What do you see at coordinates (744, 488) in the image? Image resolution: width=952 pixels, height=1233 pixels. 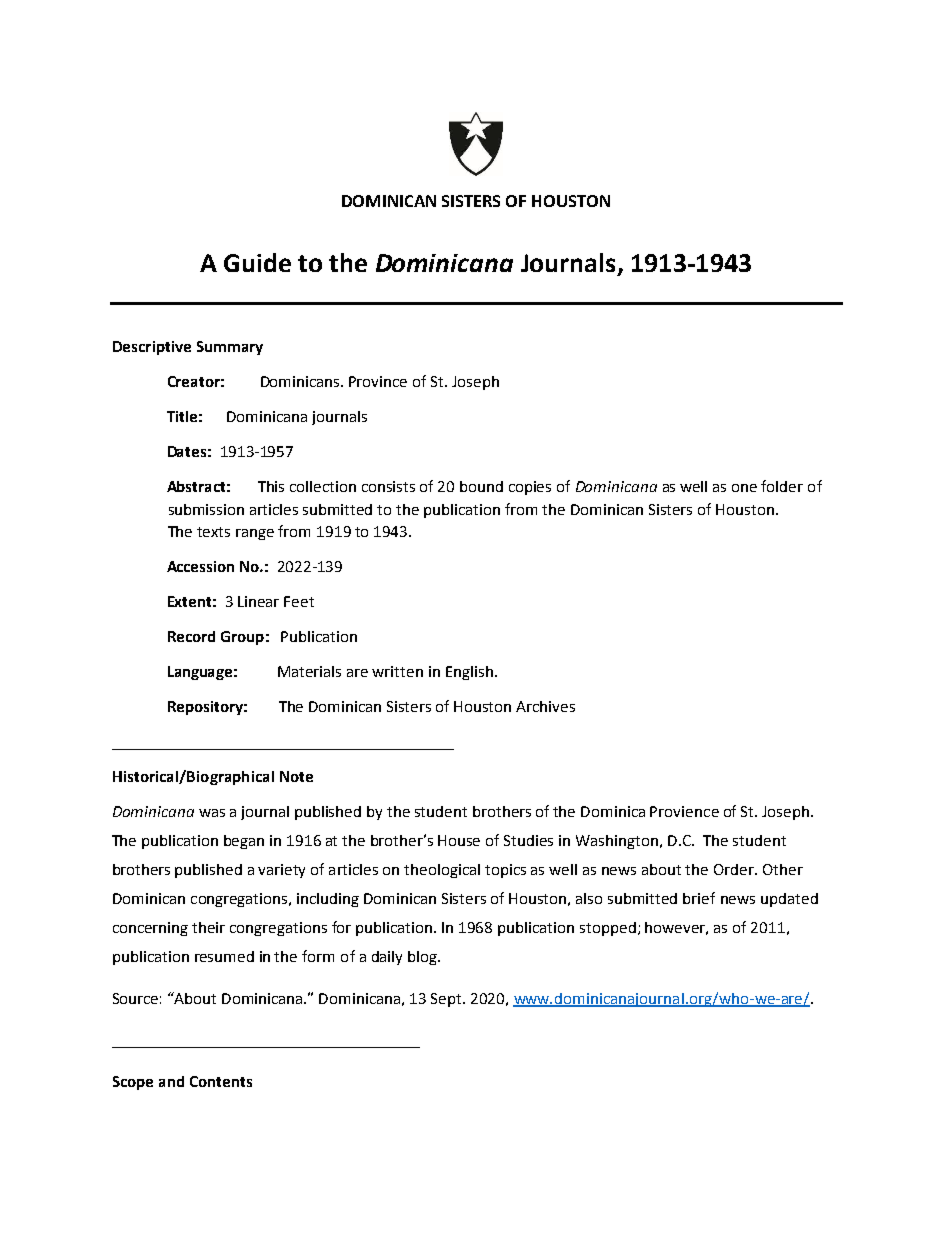 I see `one` at bounding box center [744, 488].
